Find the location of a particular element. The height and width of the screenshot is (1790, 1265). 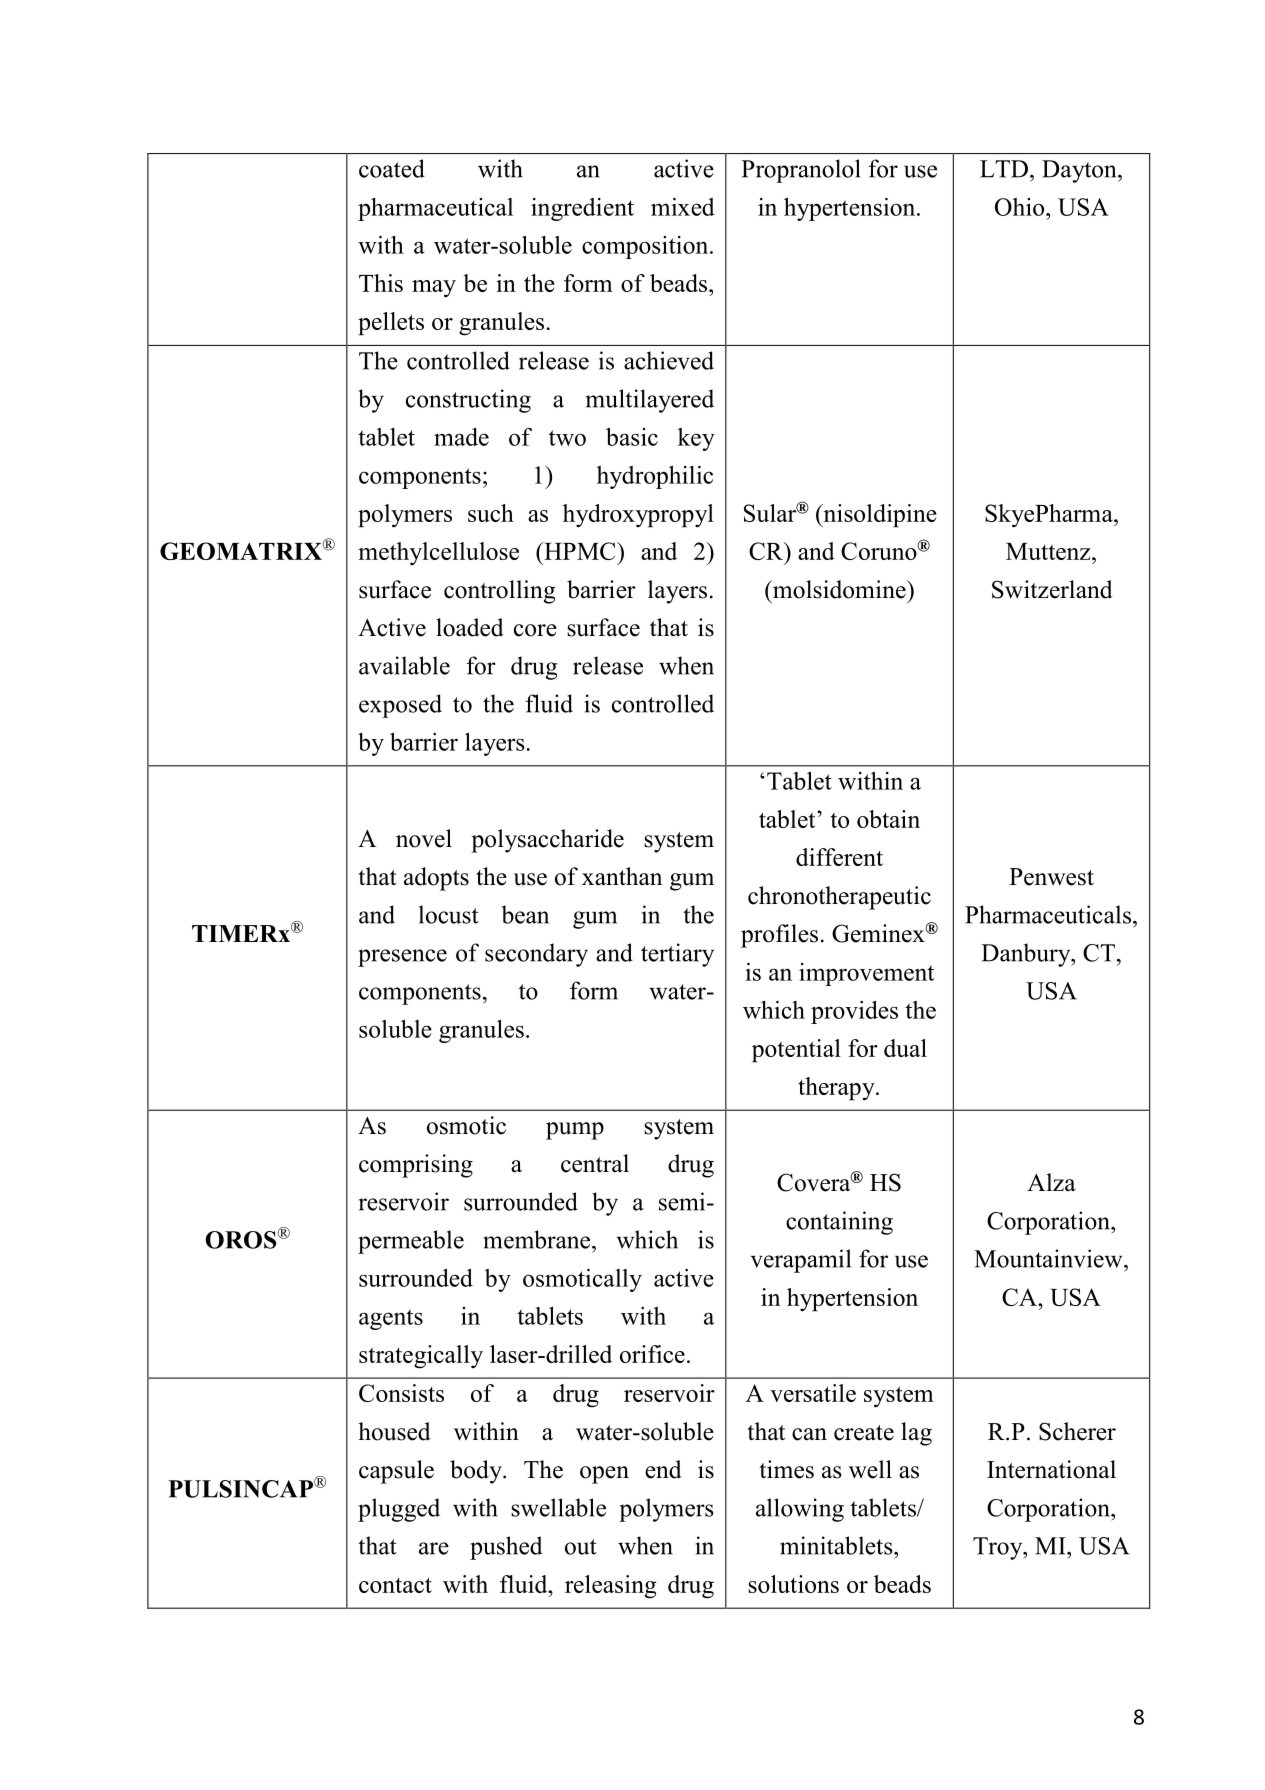

hydroxypropyl is located at coordinates (638, 516).
